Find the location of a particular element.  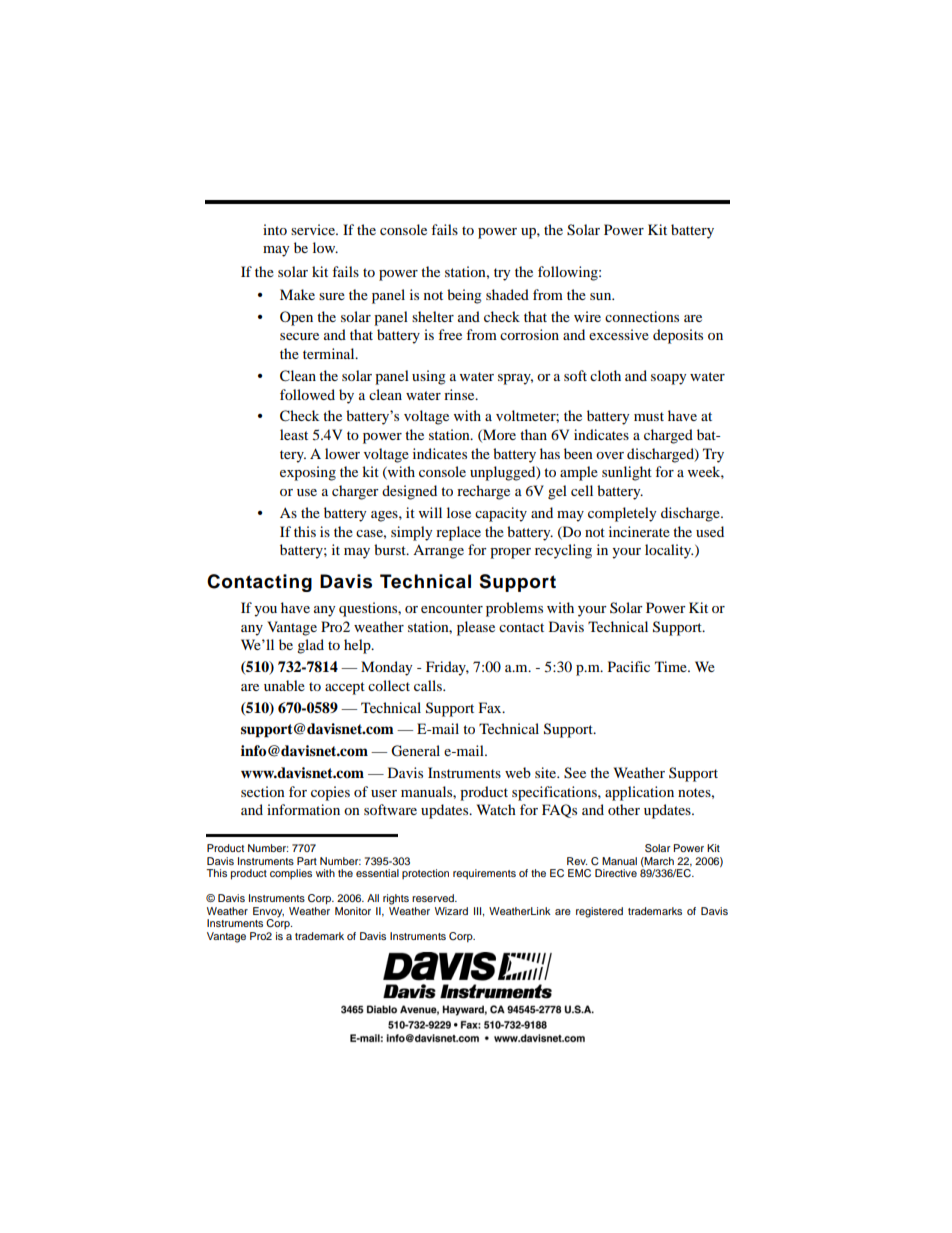

connections is located at coordinates (642, 316).
